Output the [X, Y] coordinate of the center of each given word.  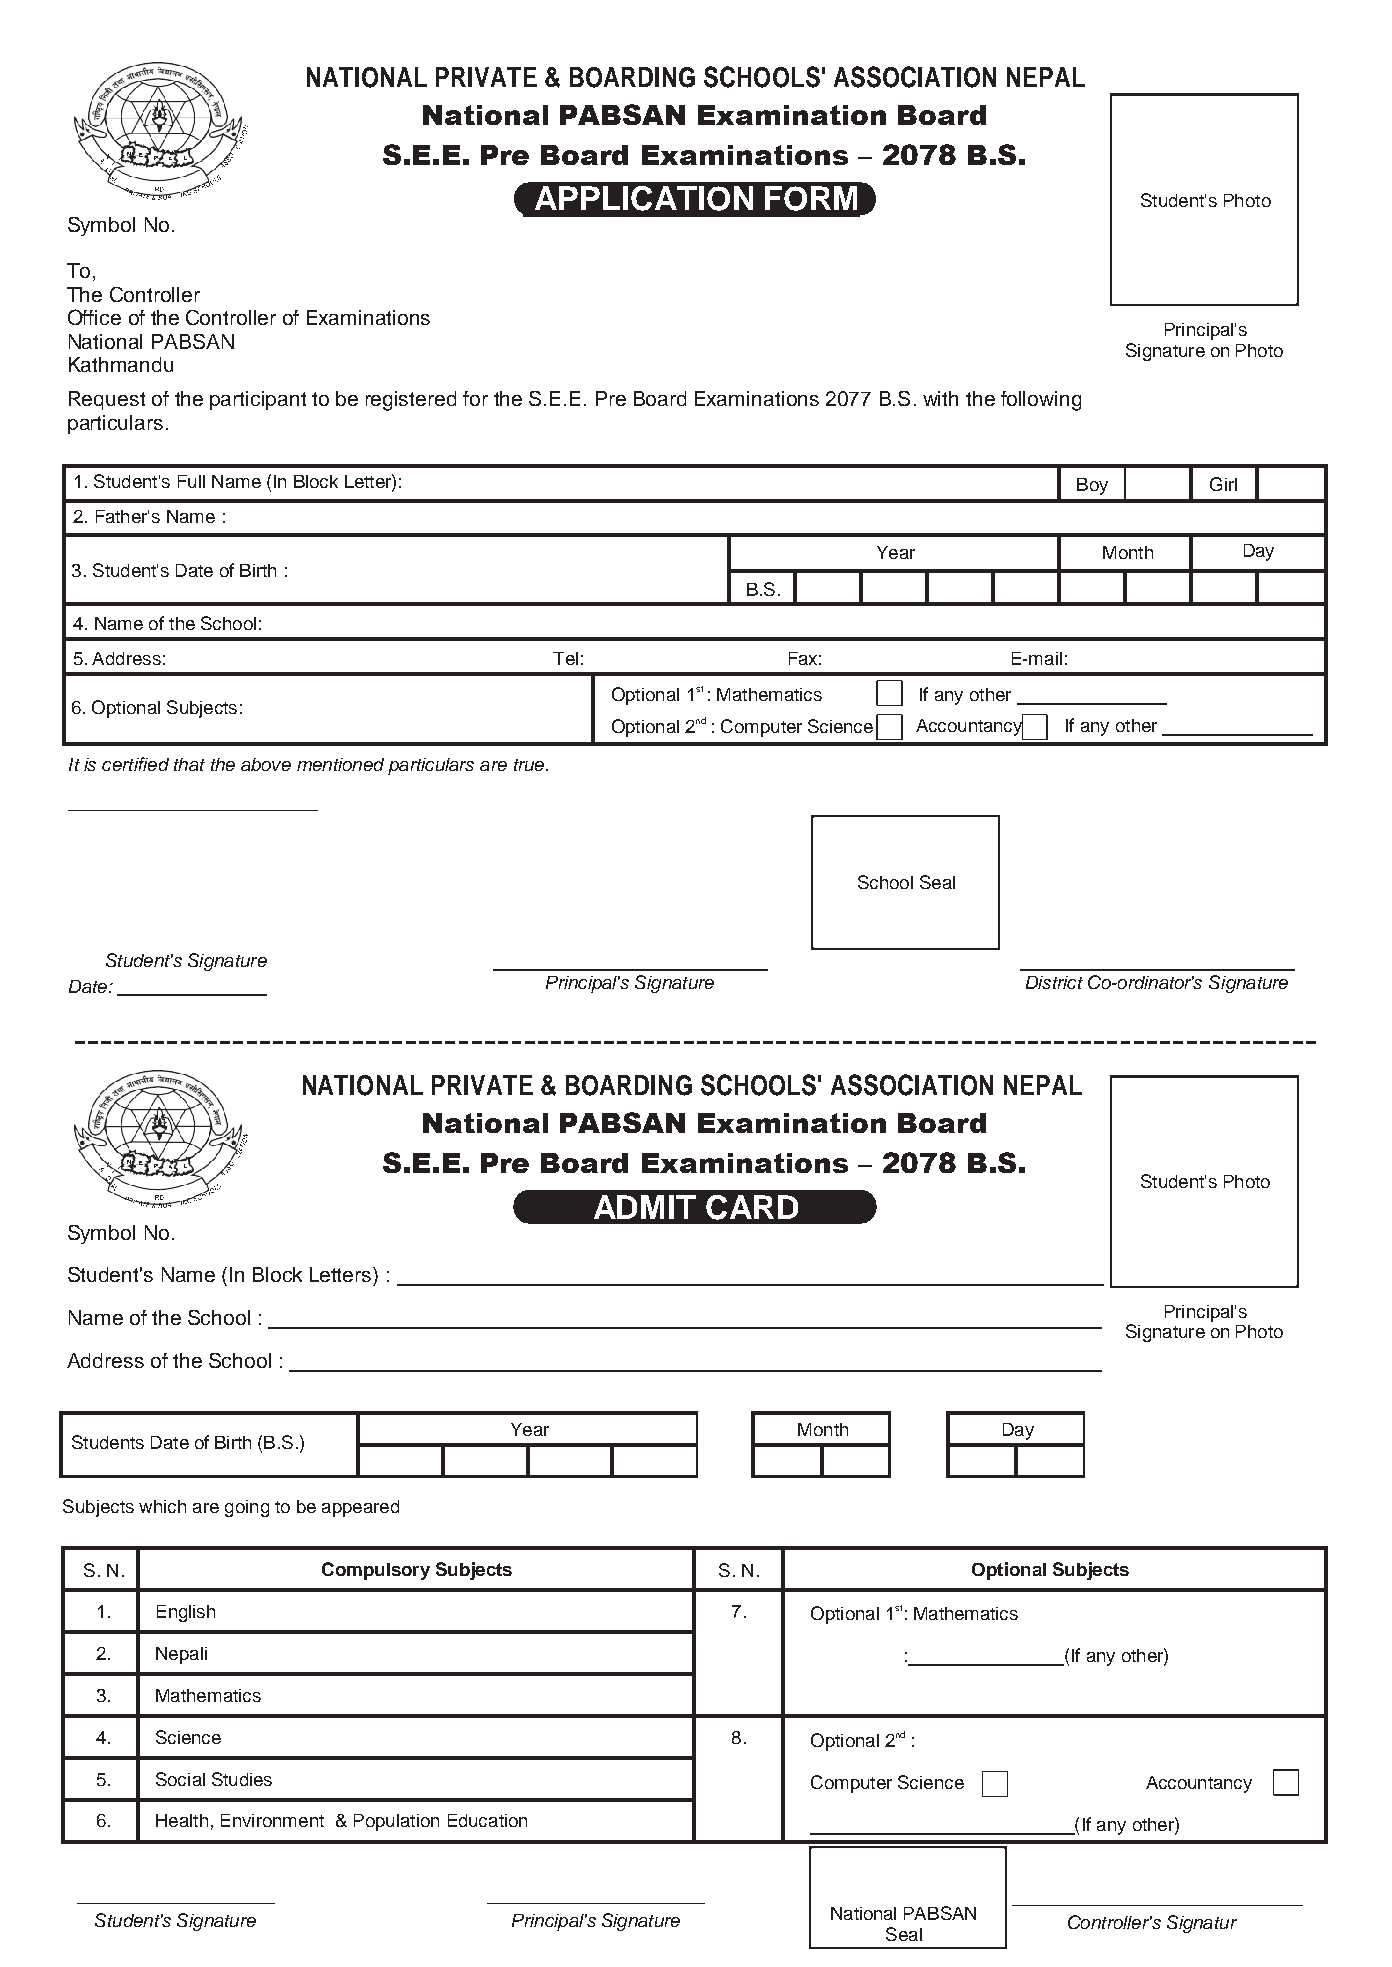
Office [94, 317]
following [1041, 401]
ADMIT [645, 1207]
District [1054, 982]
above [266, 764]
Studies [242, 1779]
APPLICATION [644, 198]
